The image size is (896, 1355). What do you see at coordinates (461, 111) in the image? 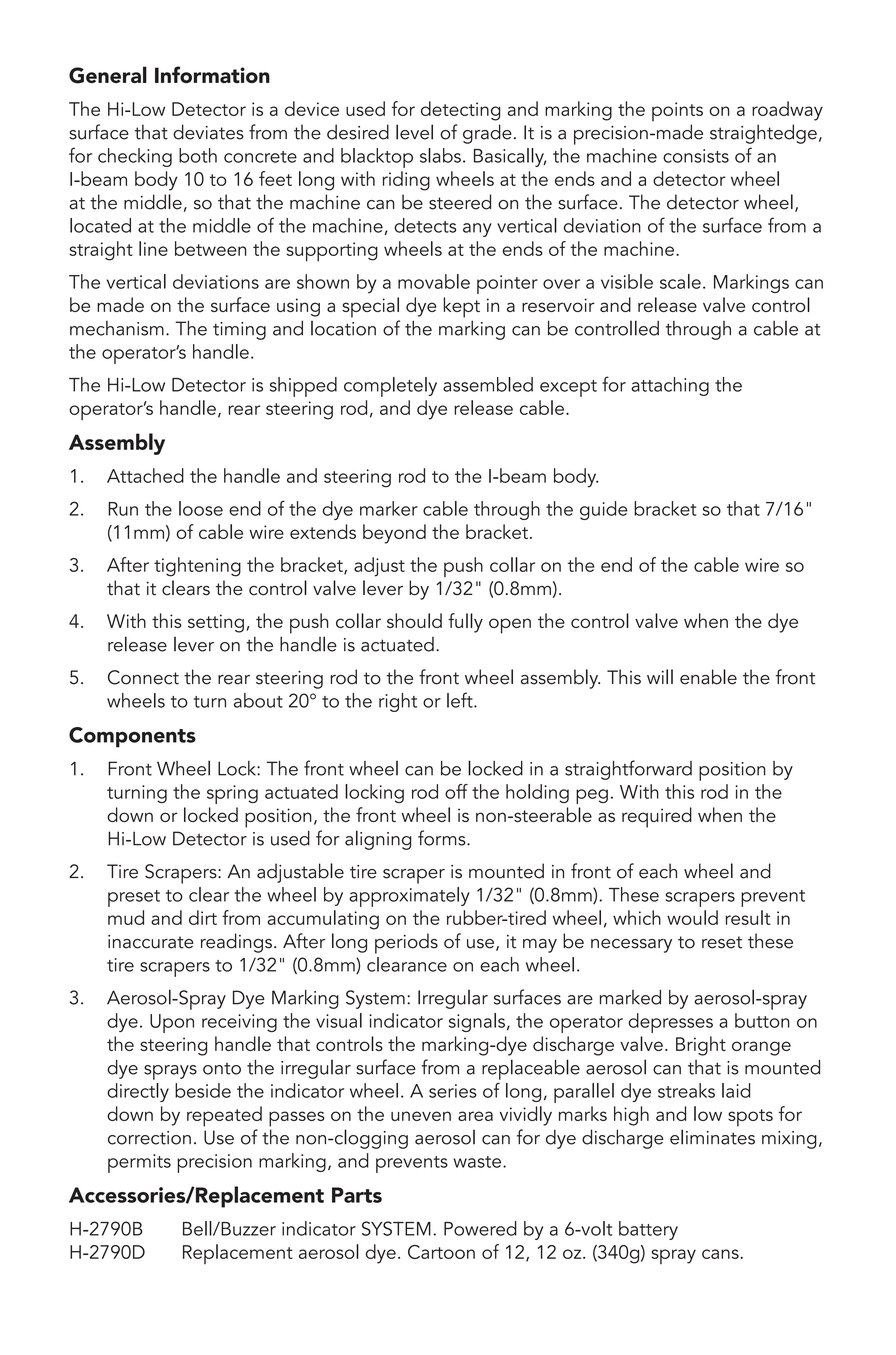
I see `detecting` at bounding box center [461, 111].
